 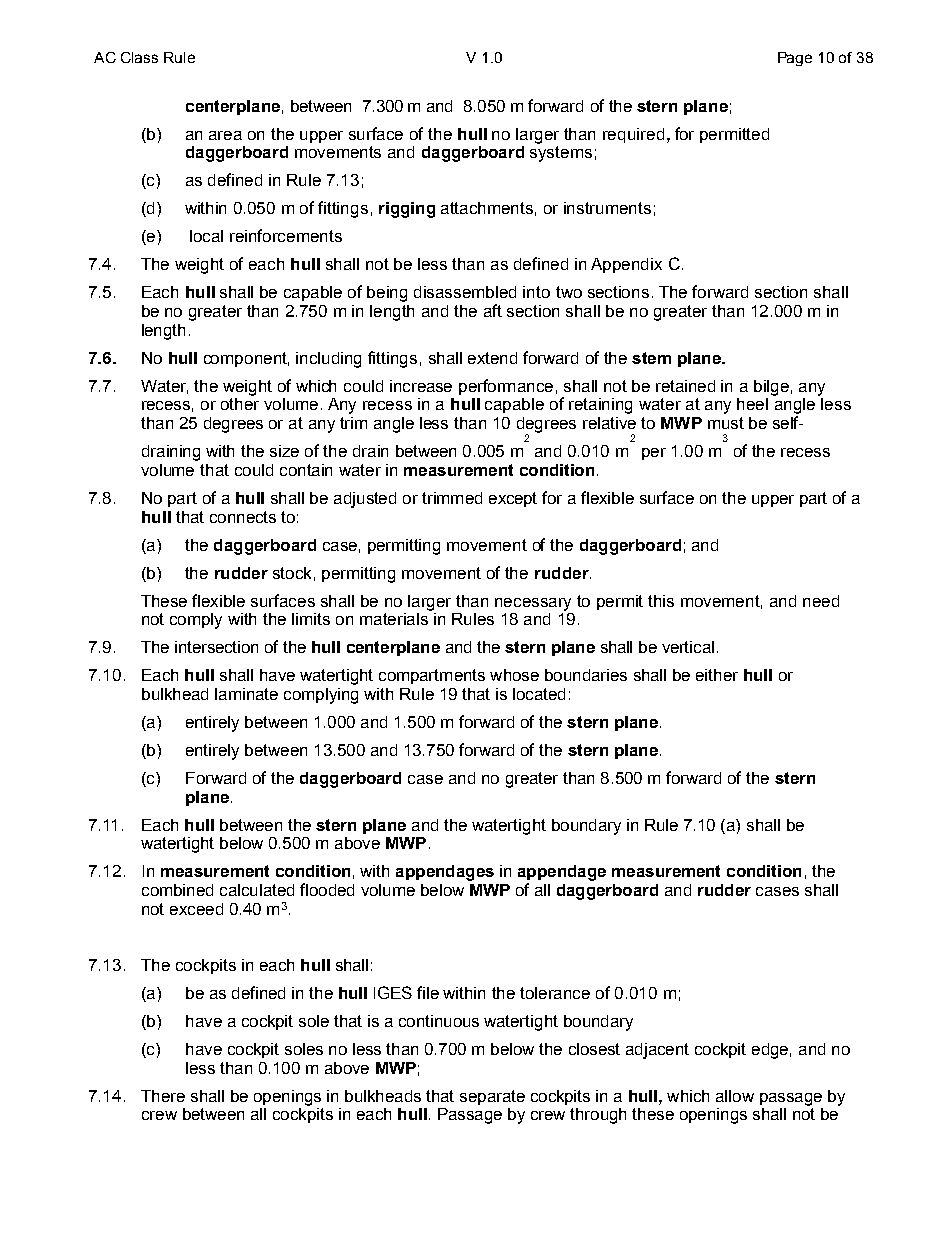 I want to click on must, so click(x=726, y=423).
